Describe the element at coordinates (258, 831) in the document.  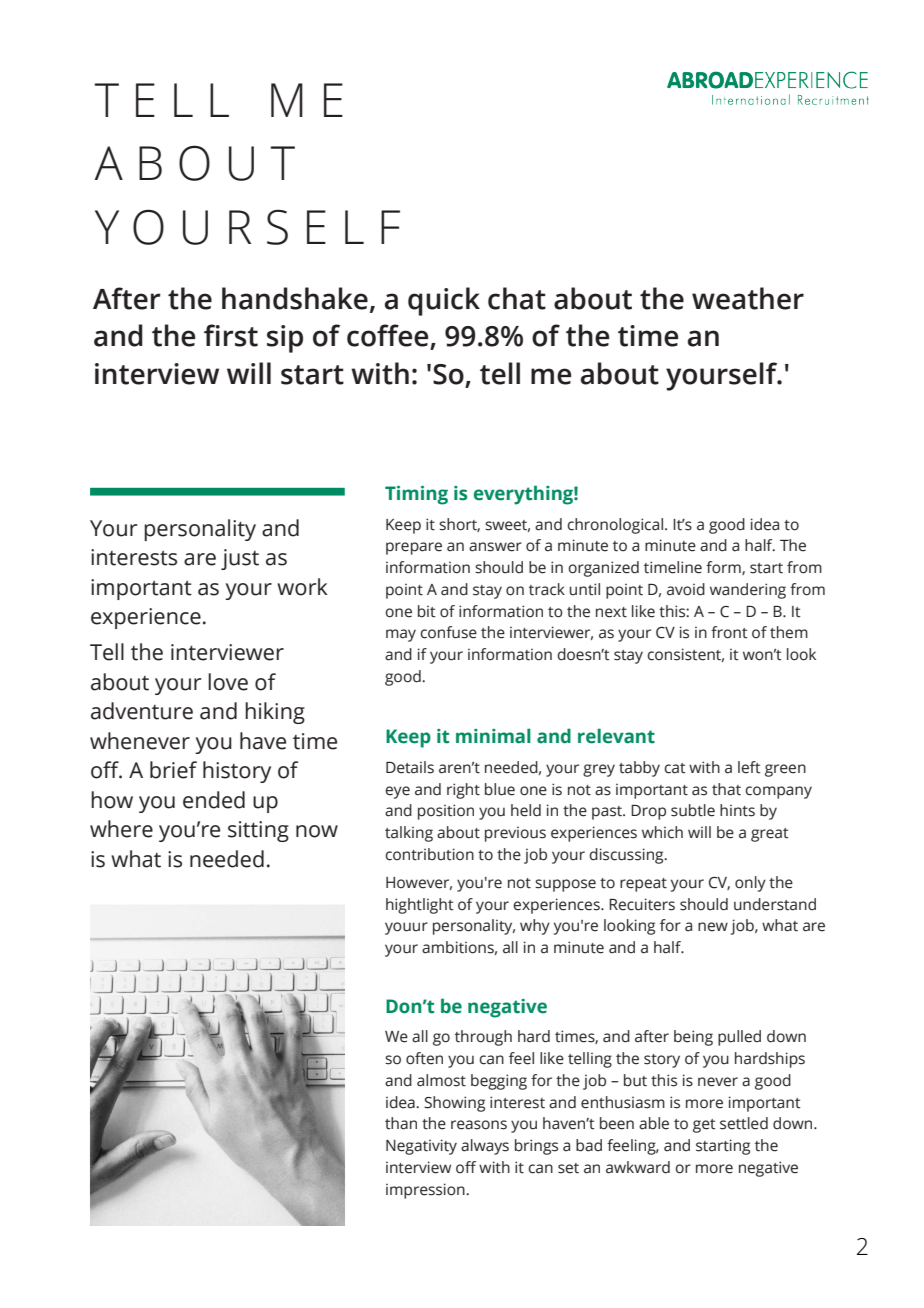
I see `sitting` at that location.
